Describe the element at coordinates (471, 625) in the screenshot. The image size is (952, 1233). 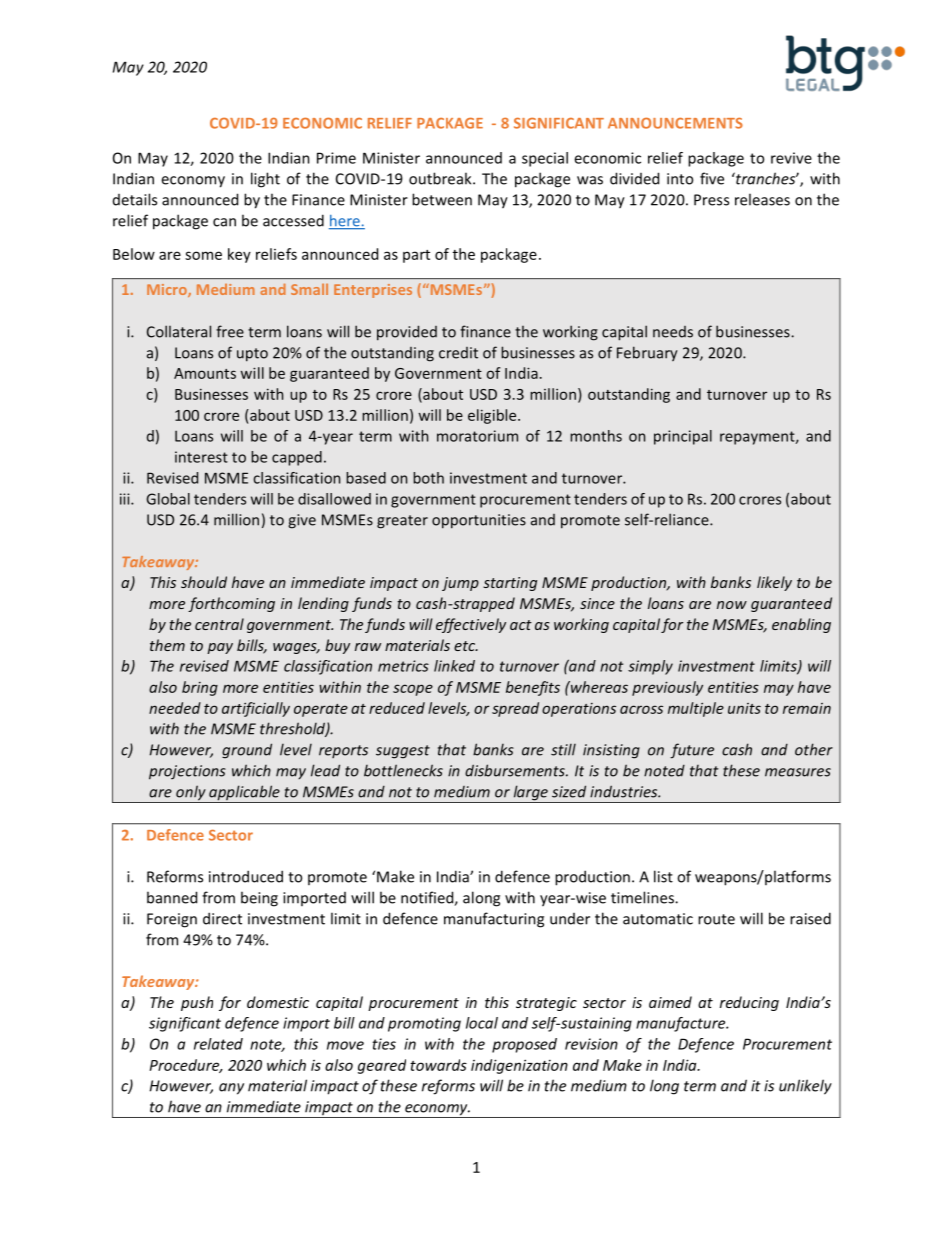
I see `effectively` at that location.
